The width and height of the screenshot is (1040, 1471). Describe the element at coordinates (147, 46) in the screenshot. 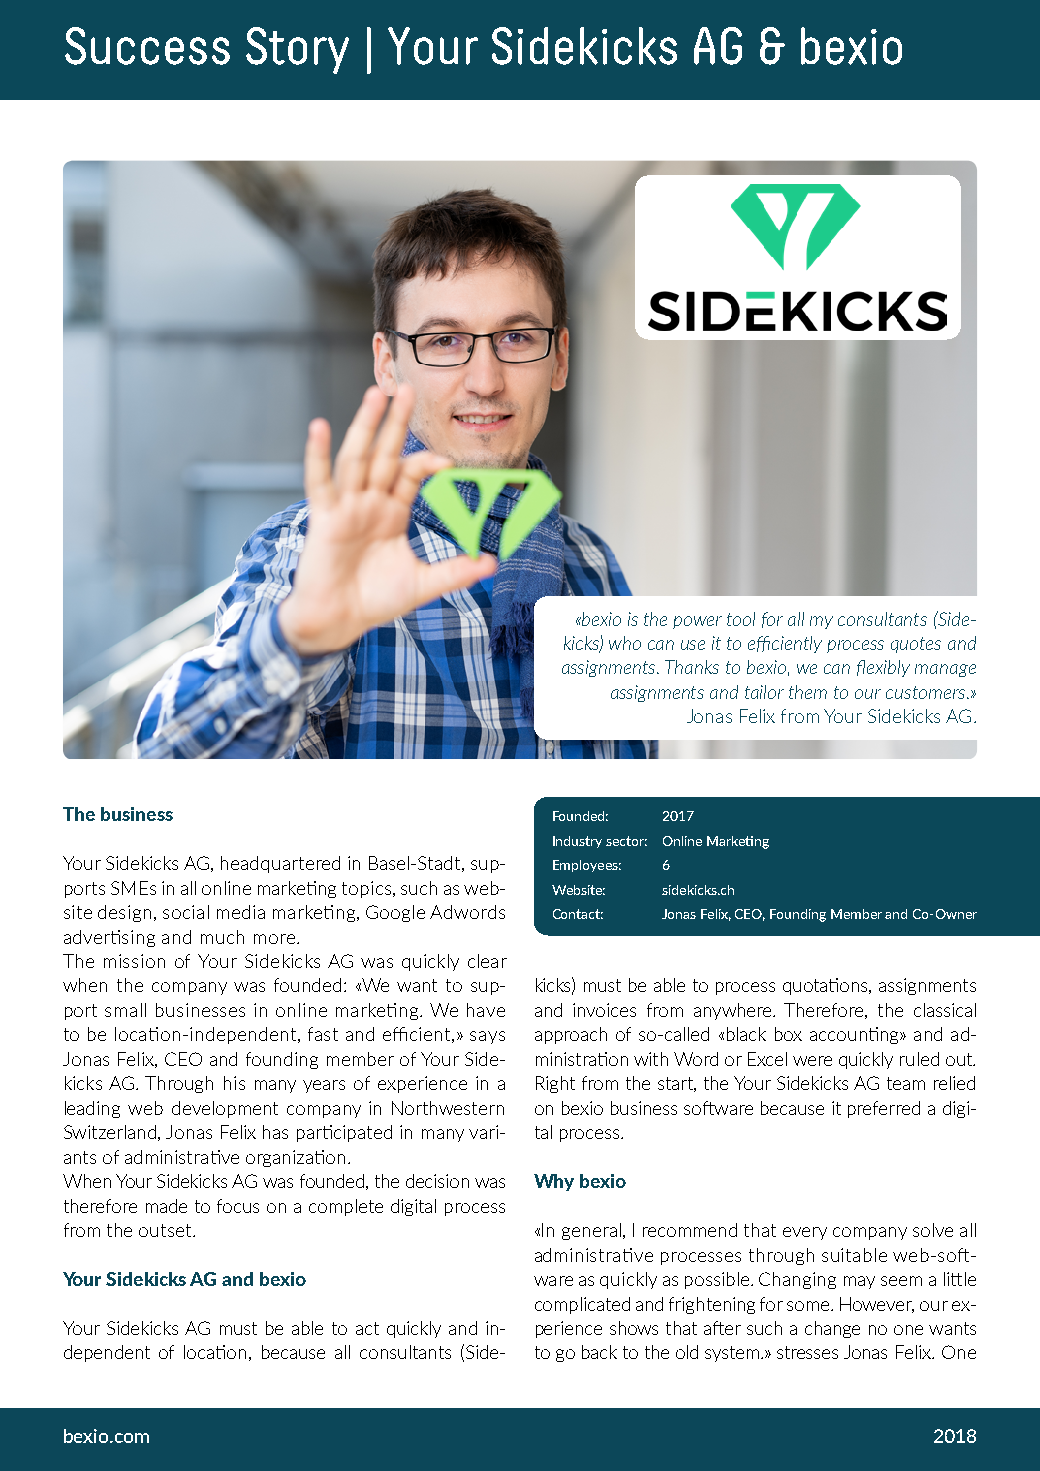

I see `Success` at that location.
